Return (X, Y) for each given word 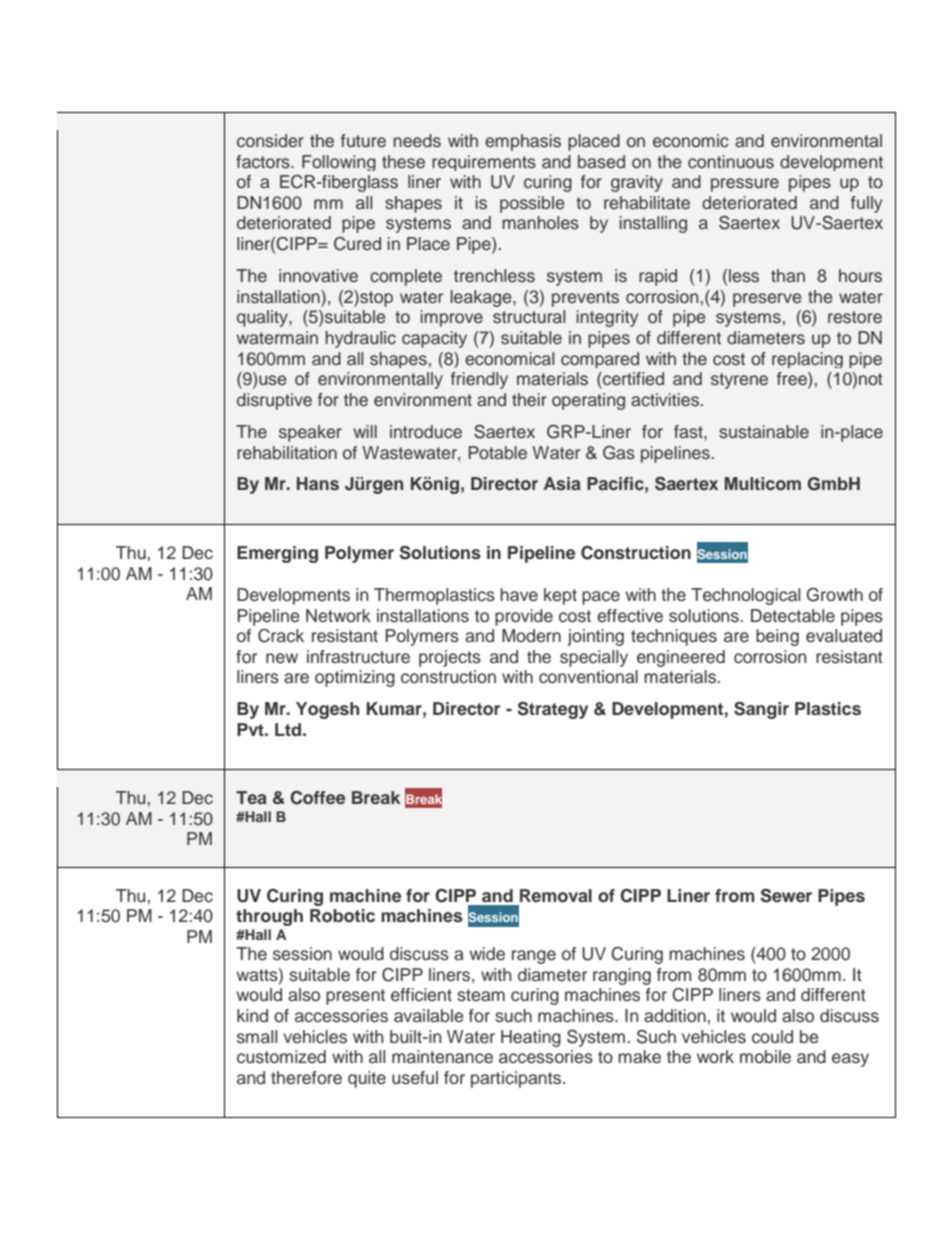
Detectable (793, 616)
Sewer (786, 896)
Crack (281, 636)
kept (560, 596)
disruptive (274, 401)
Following (339, 163)
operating (588, 401)
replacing (807, 360)
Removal (556, 896)
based (601, 162)
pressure (745, 185)
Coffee (317, 798)
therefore (306, 1078)
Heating (531, 1038)
